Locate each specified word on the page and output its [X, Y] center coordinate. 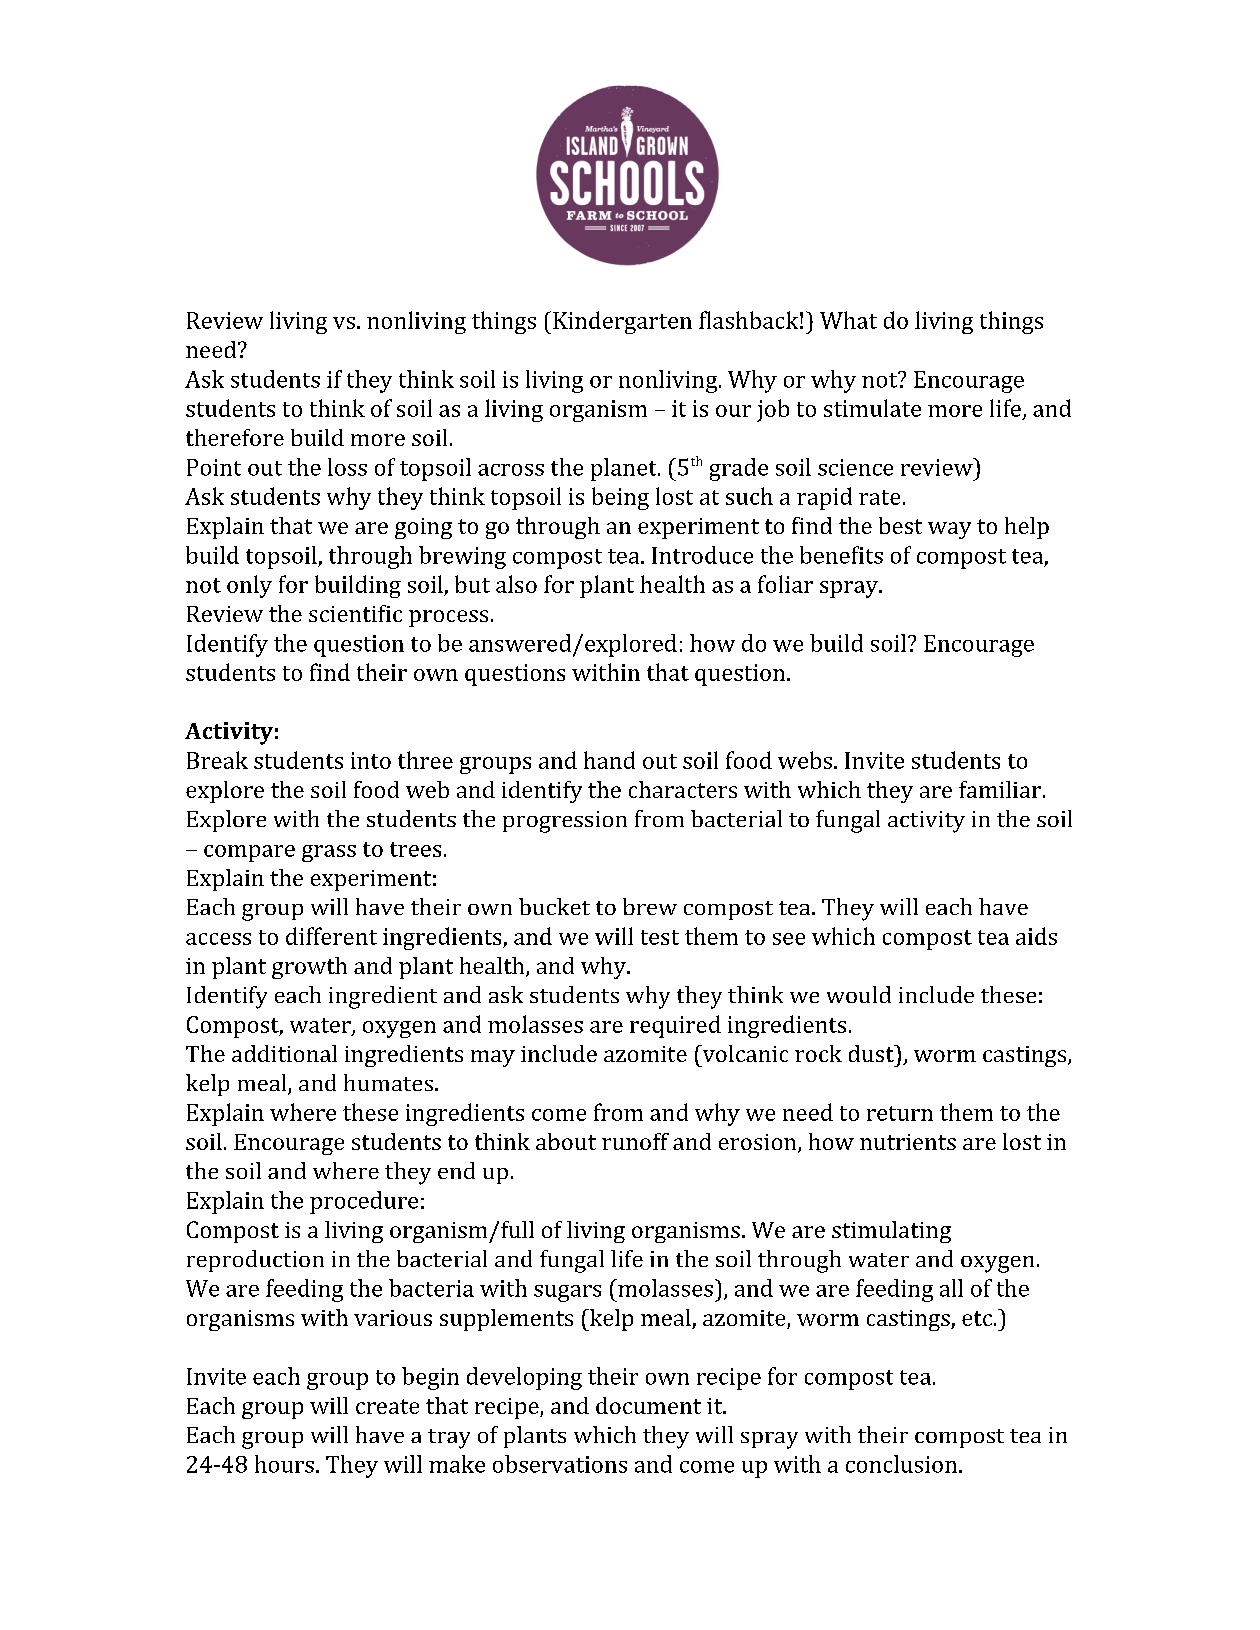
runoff [635, 1141]
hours [284, 1464]
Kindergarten [621, 322]
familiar [1000, 789]
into [371, 760]
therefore [235, 437]
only [249, 586]
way [949, 530]
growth [309, 968]
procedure [364, 1202]
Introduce [702, 555]
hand [609, 760]
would [859, 994]
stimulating [891, 1232]
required [675, 1026]
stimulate [872, 408]
